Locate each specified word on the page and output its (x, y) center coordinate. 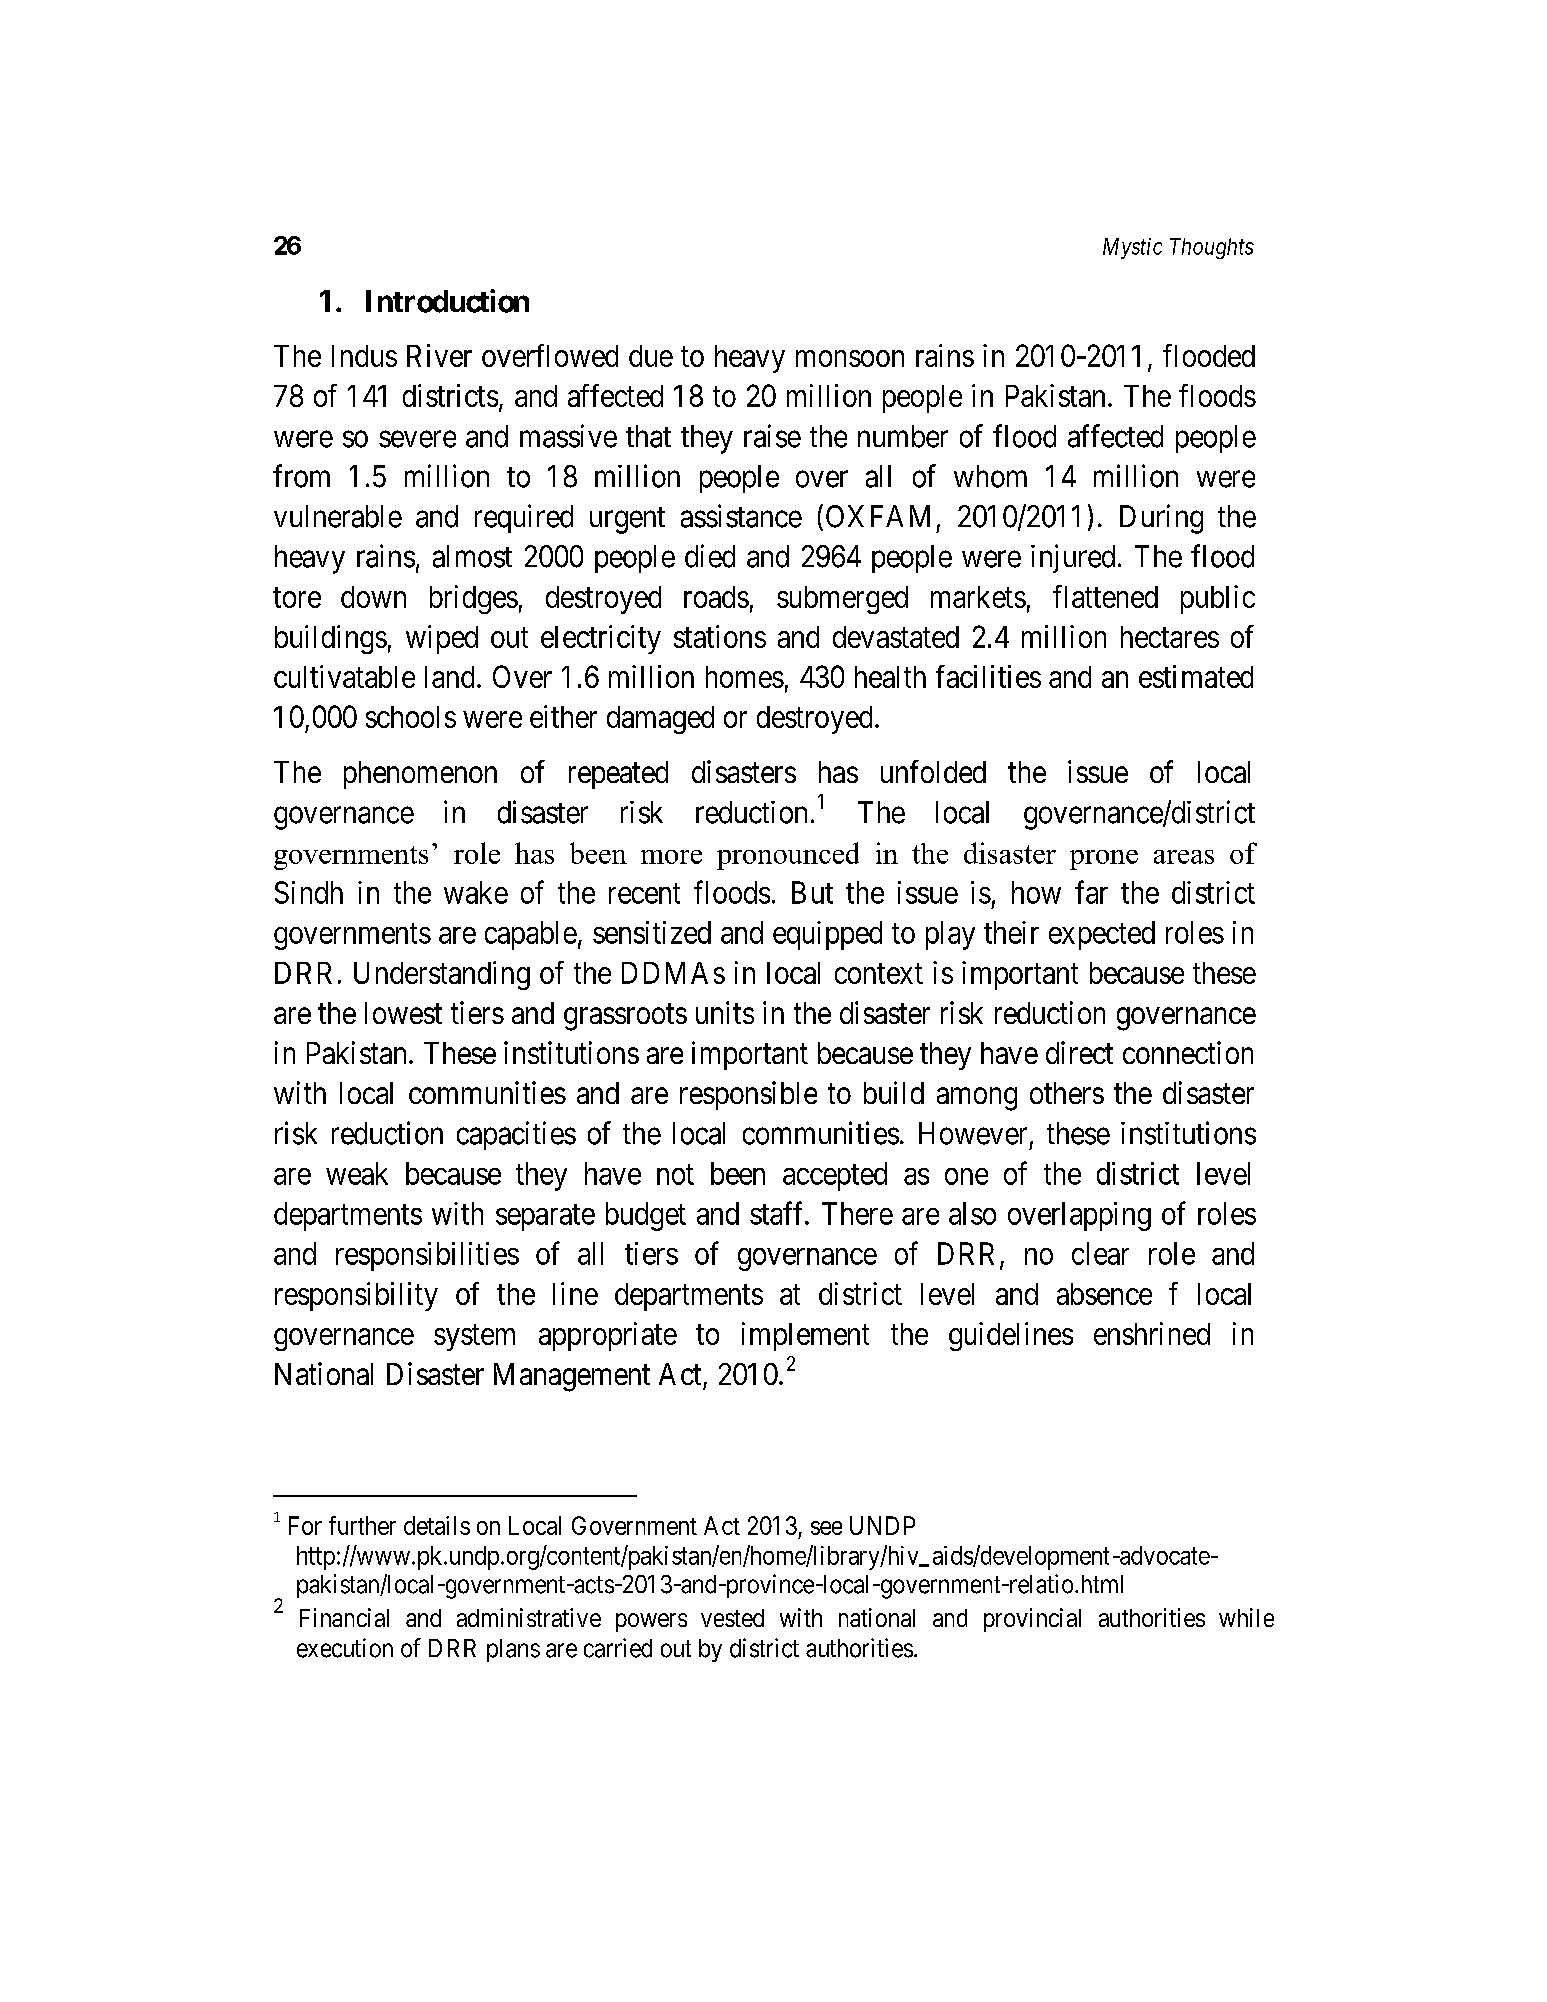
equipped (827, 935)
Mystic (1132, 248)
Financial (344, 1617)
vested (732, 1618)
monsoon (850, 358)
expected (1102, 935)
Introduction (447, 301)
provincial (1032, 1620)
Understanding (442, 975)
